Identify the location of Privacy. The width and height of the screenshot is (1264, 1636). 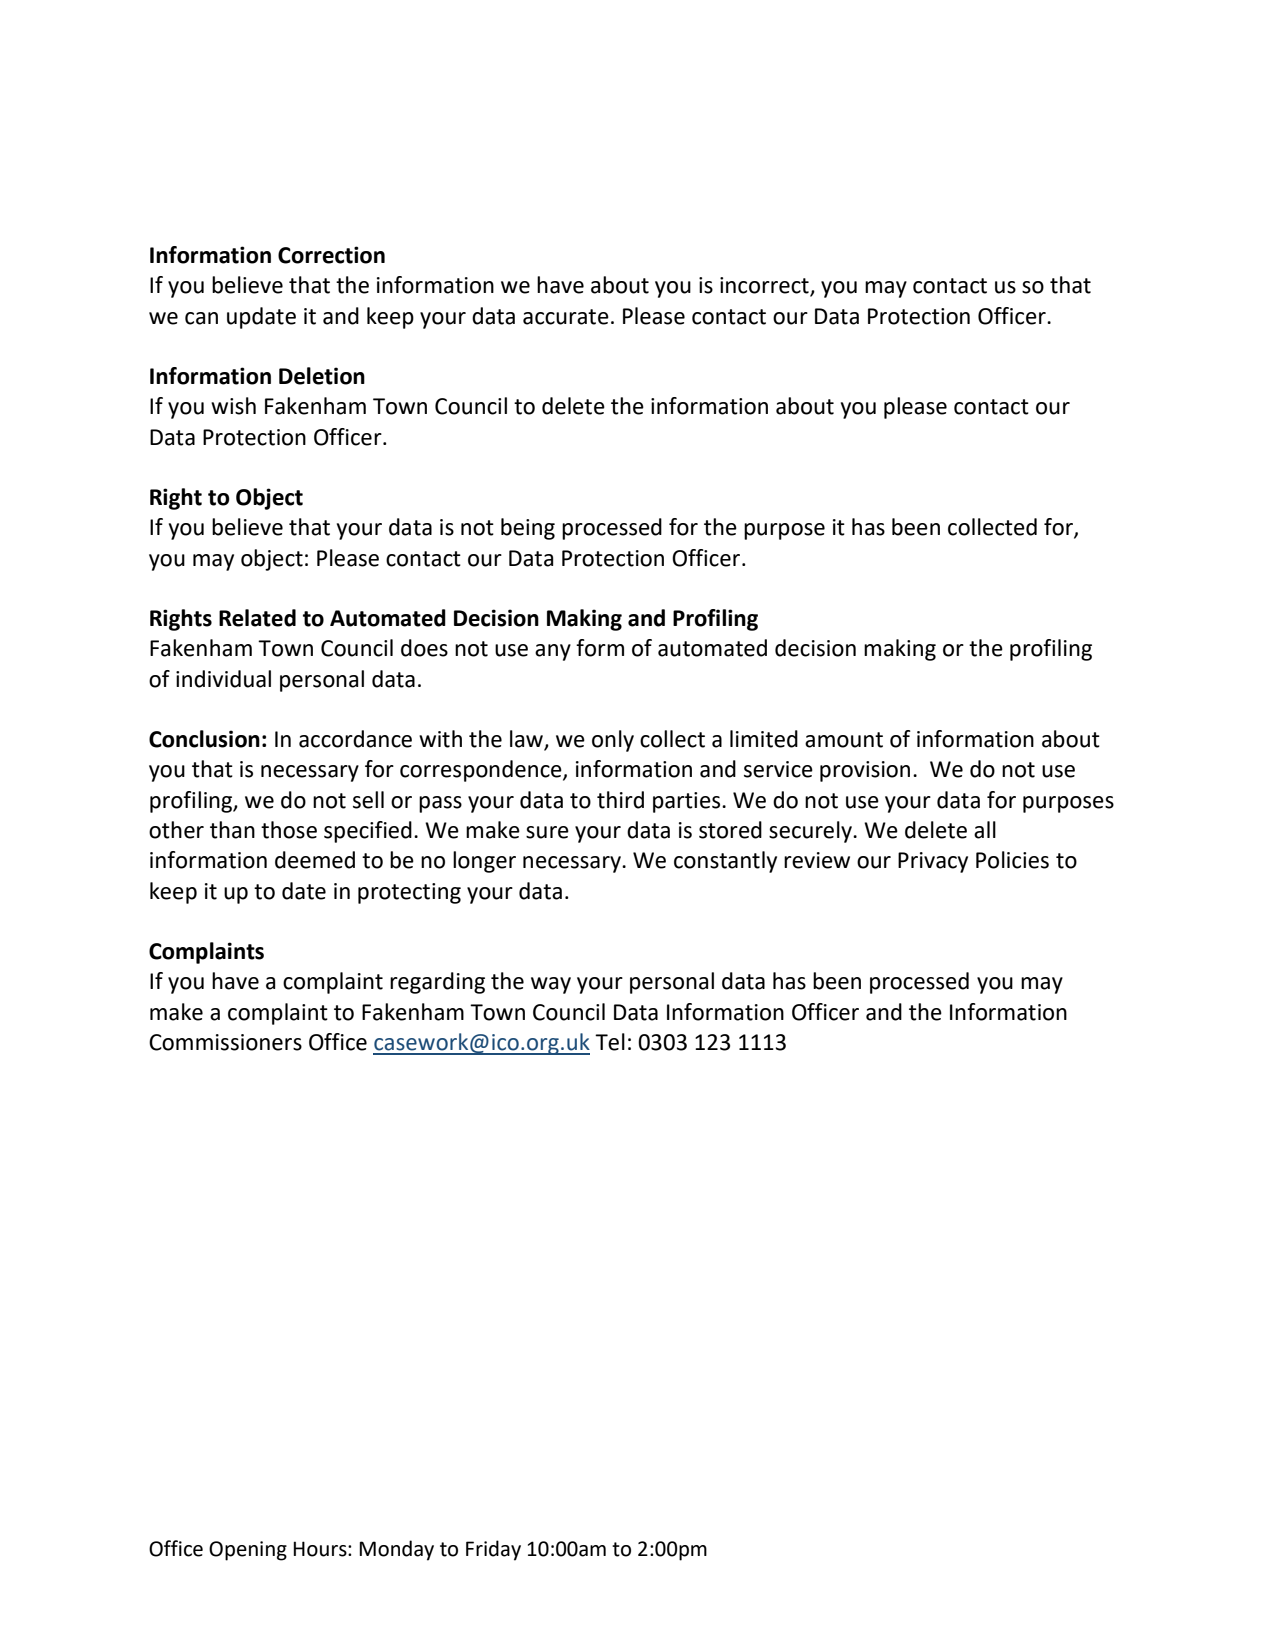
(933, 862).
